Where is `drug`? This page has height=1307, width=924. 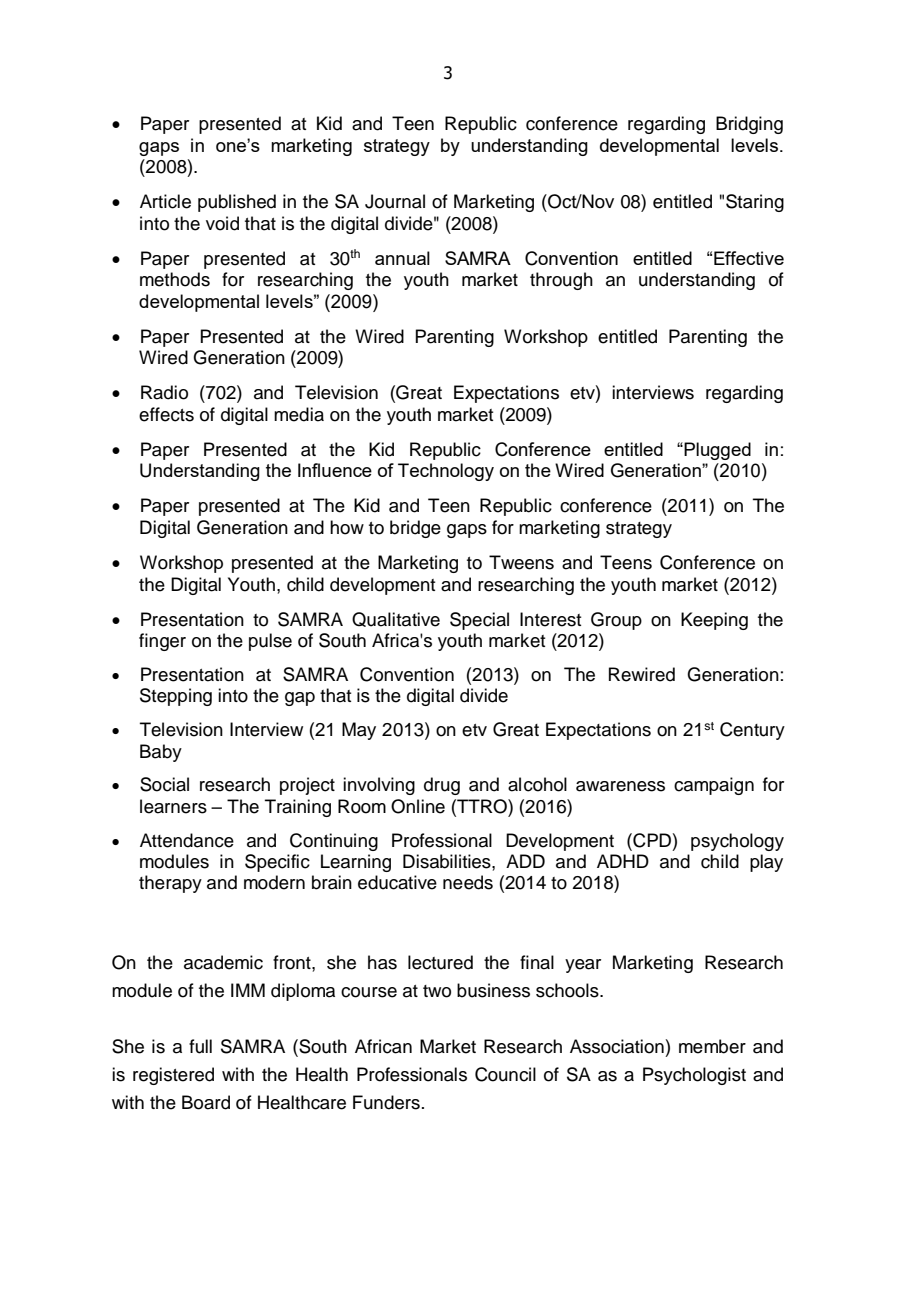
drug is located at coordinates (442, 786).
